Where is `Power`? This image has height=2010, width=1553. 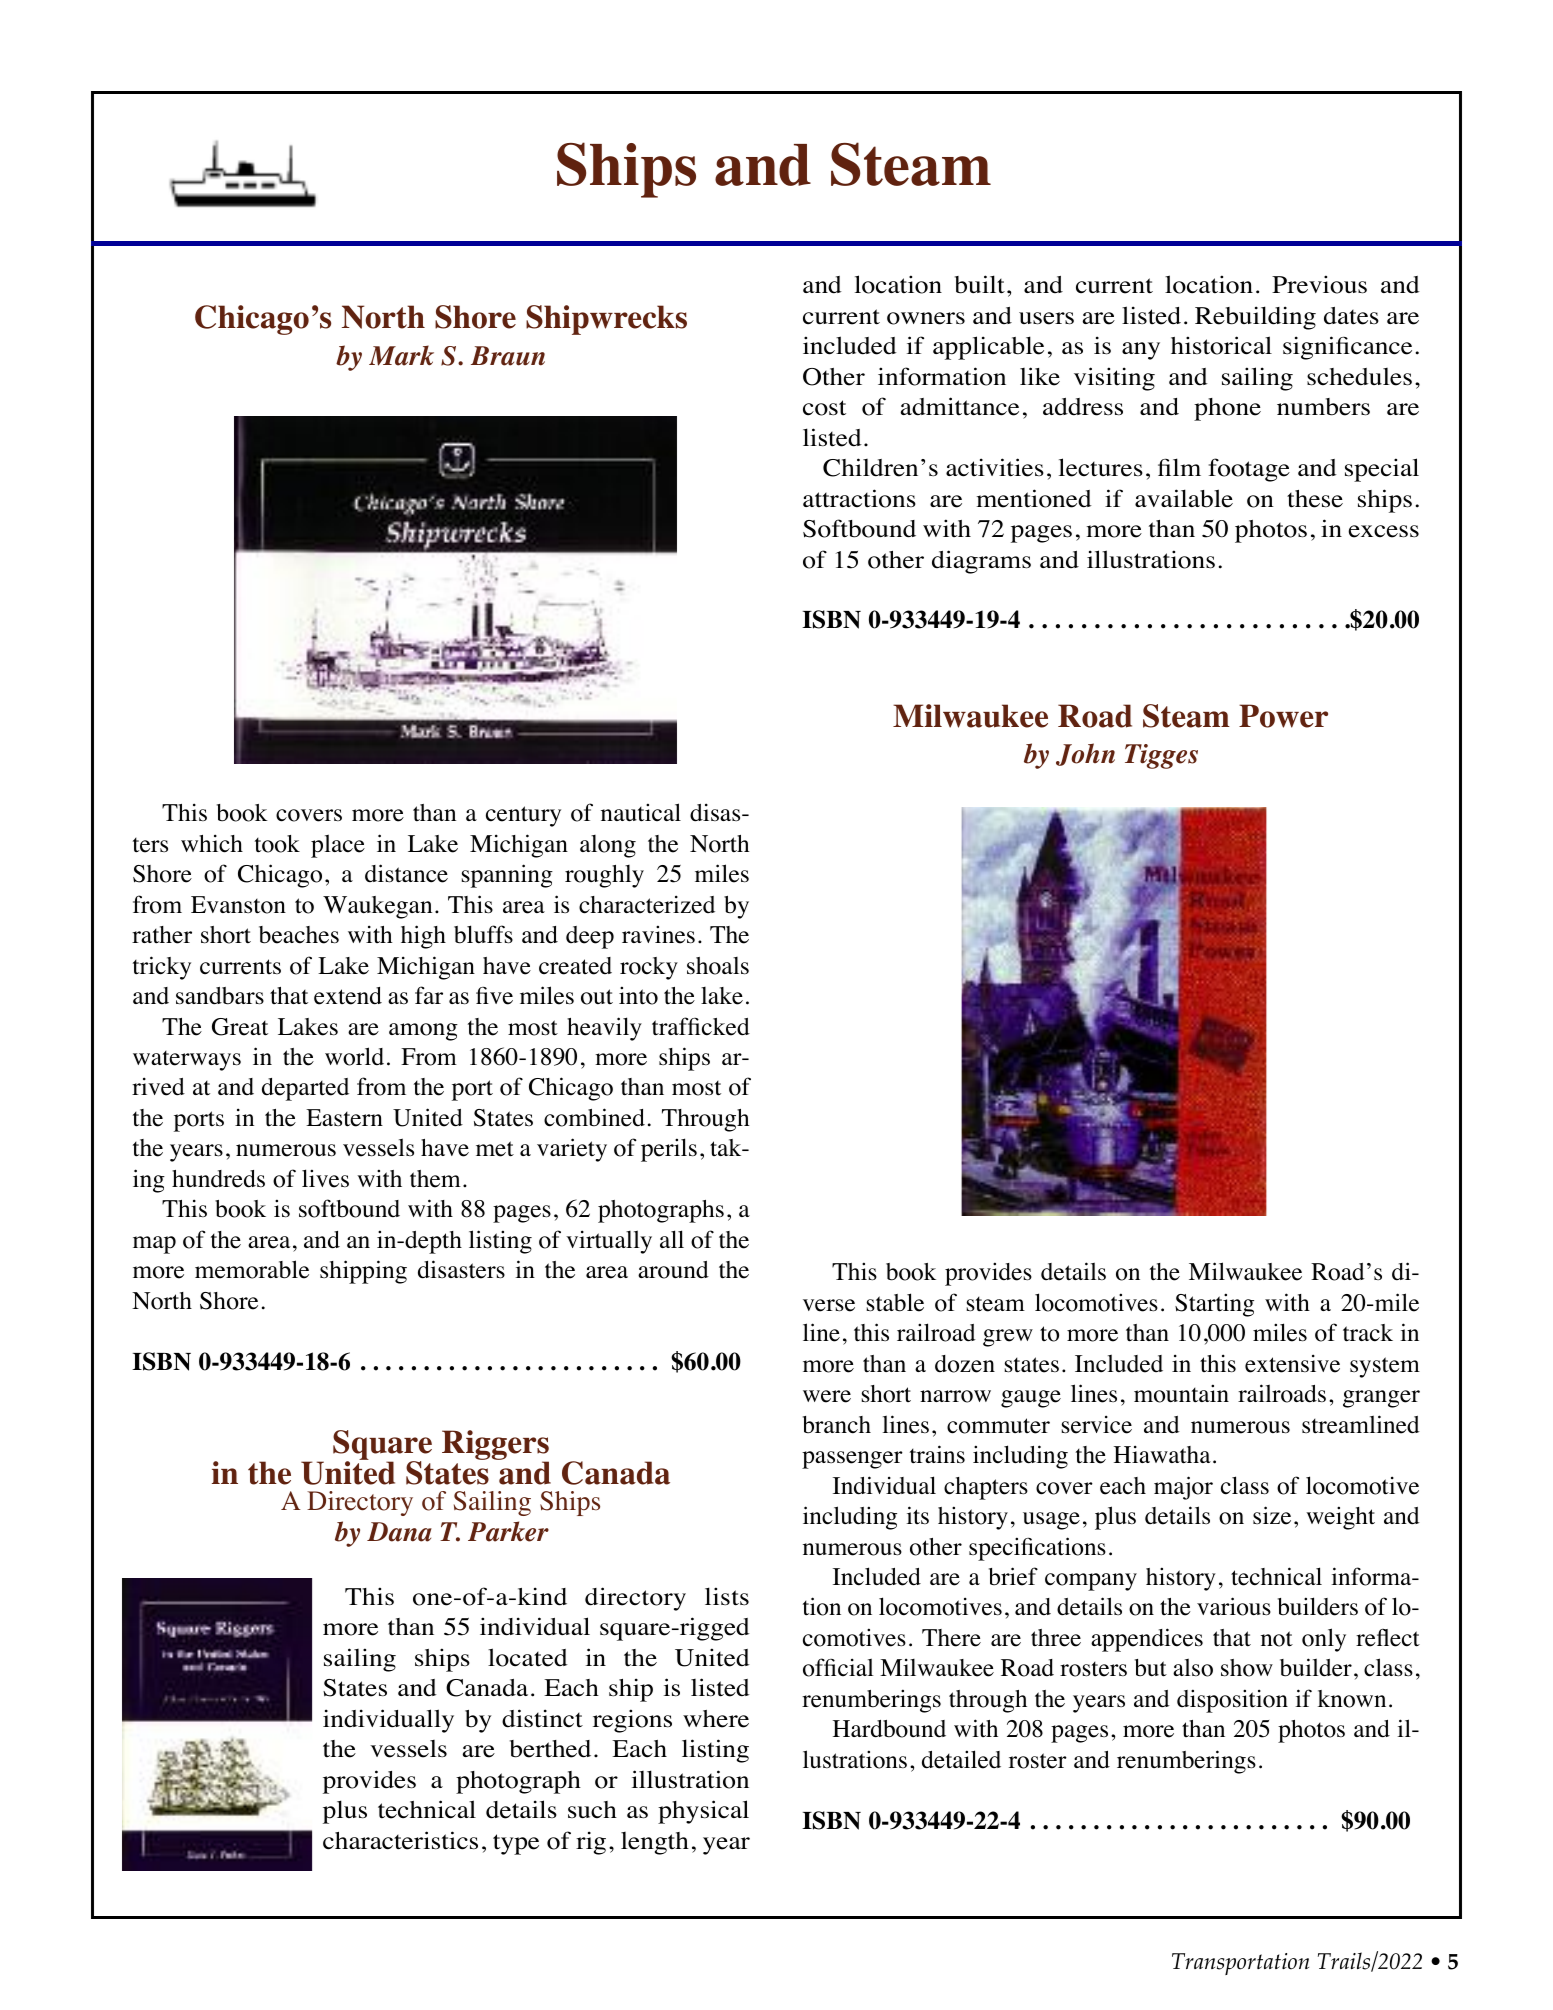
Power is located at coordinates (1283, 716).
